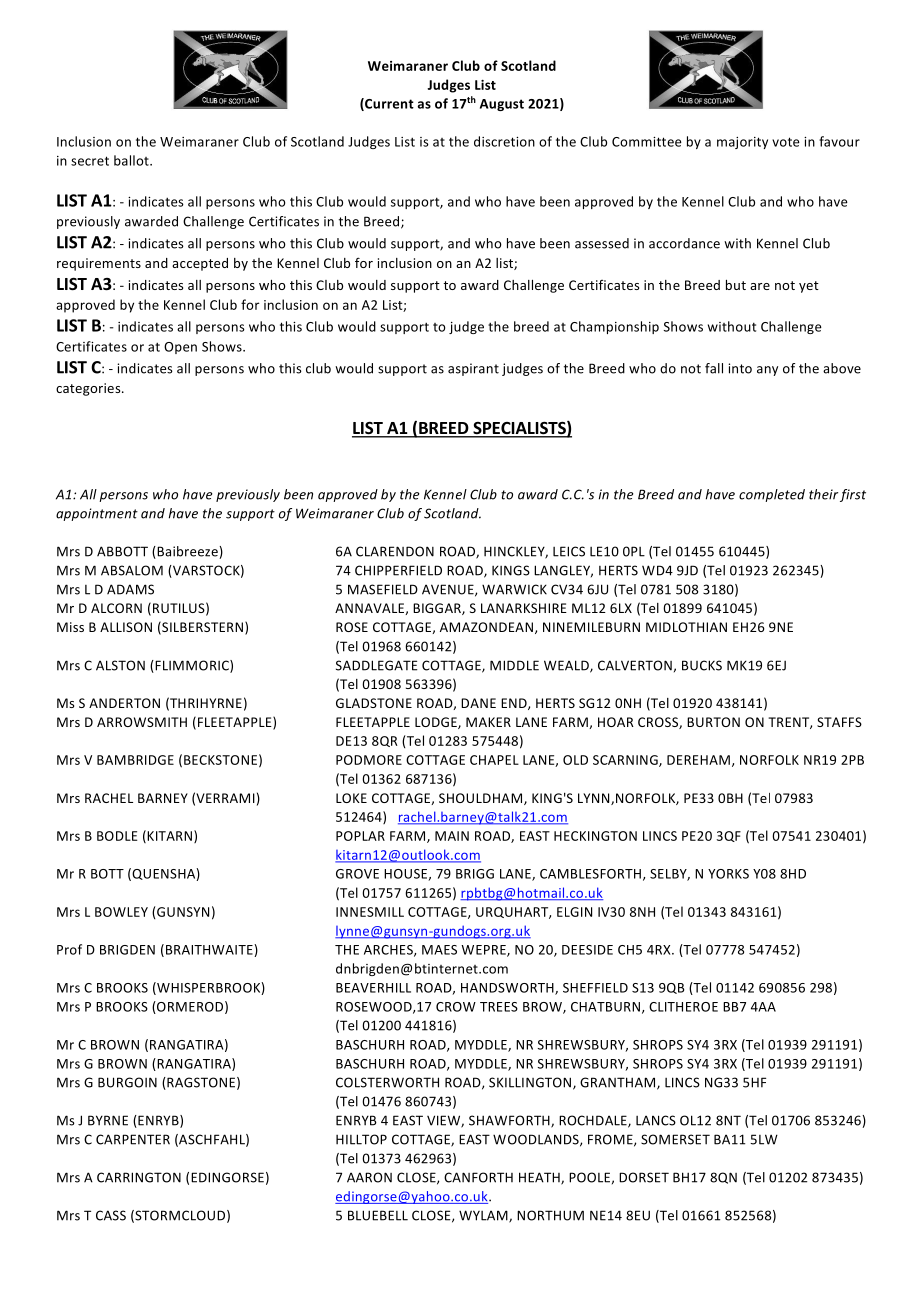 This screenshot has width=924, height=1308. What do you see at coordinates (473, 369) in the screenshot?
I see `aspirant` at bounding box center [473, 369].
